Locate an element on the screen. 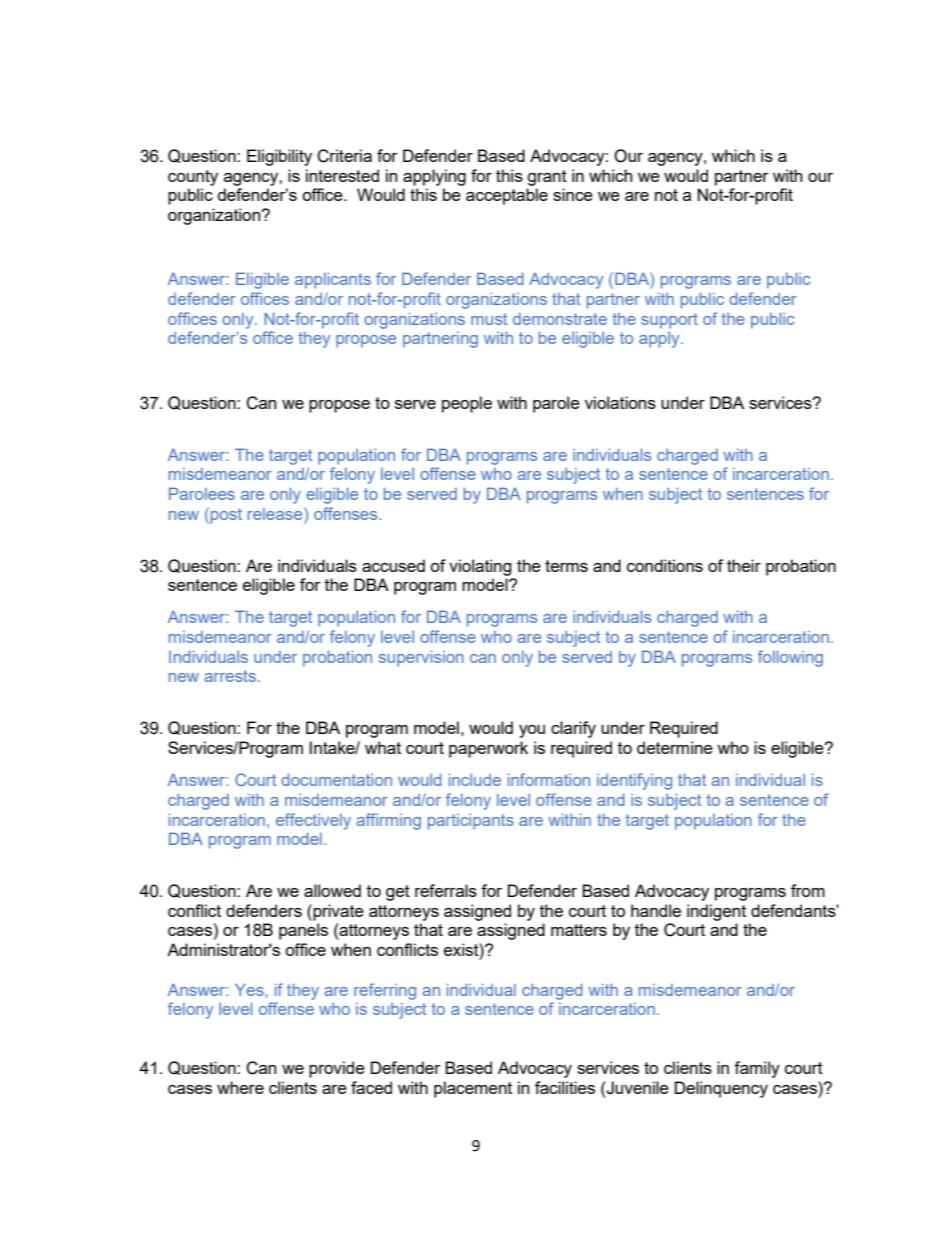  following is located at coordinates (790, 658).
